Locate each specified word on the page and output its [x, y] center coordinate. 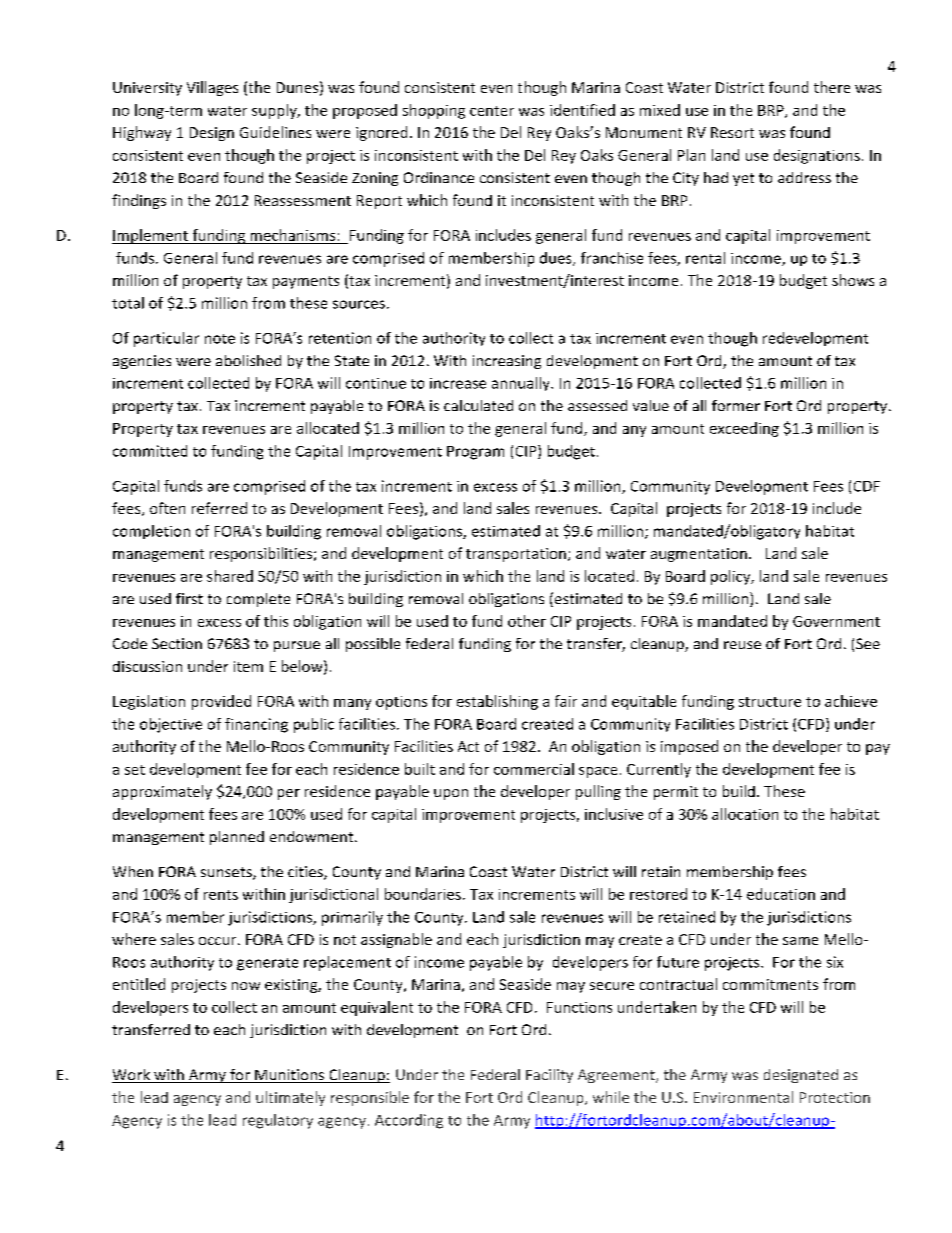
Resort [732, 132]
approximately [162, 792]
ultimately [290, 1098]
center [492, 111]
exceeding [744, 429]
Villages [212, 88]
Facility [549, 1076]
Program [475, 453]
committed [150, 451]
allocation [745, 814]
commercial [534, 769]
